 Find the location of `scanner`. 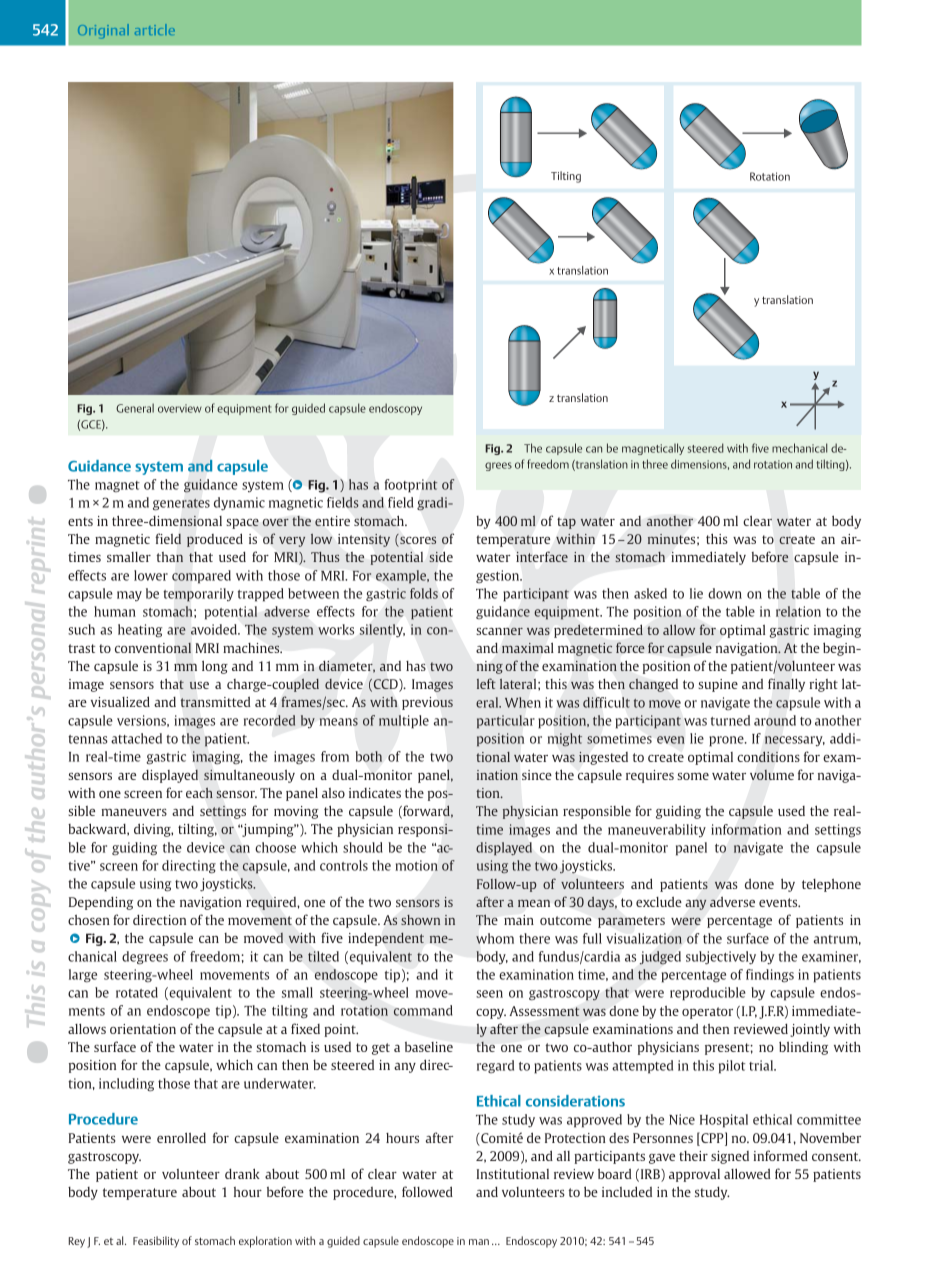

scanner is located at coordinates (499, 631).
